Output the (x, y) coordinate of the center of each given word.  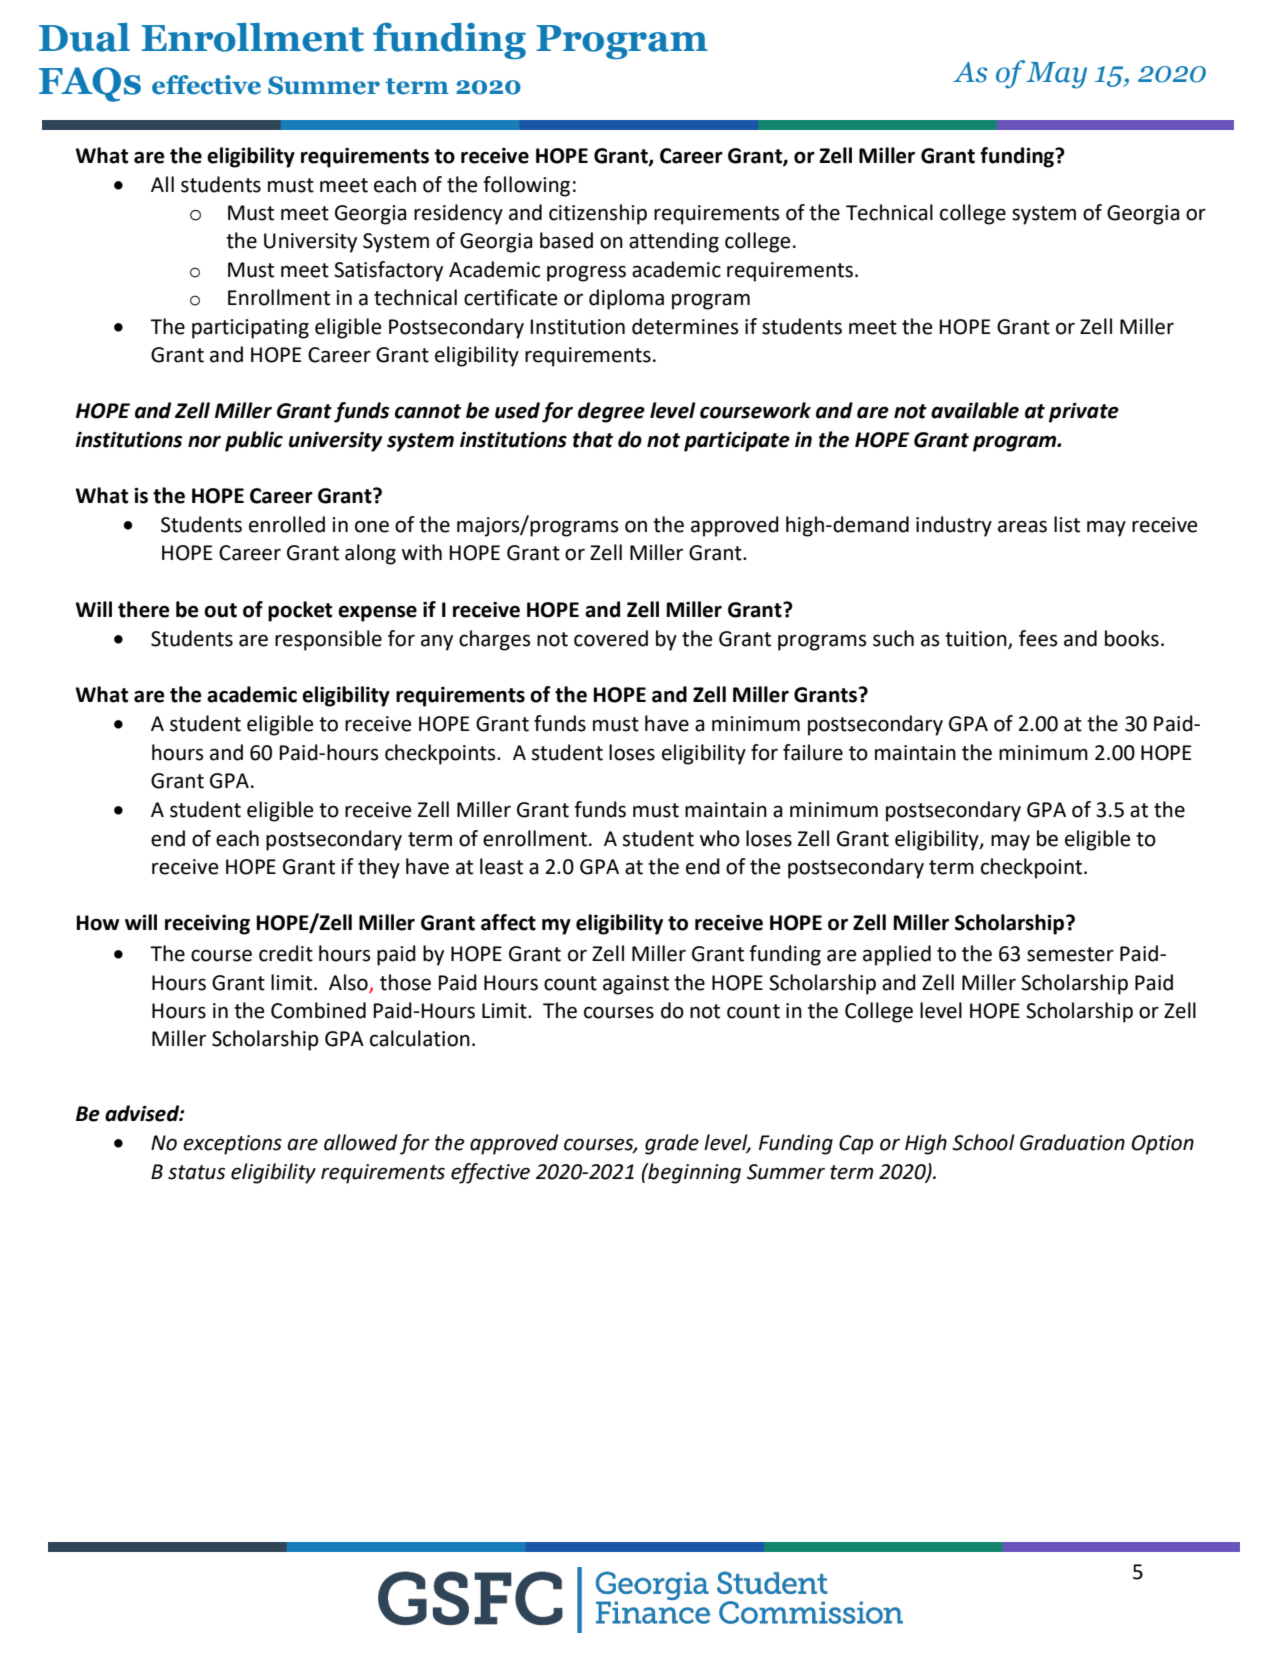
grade (672, 1144)
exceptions (232, 1145)
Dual (84, 37)
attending (674, 242)
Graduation (1072, 1142)
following (526, 186)
